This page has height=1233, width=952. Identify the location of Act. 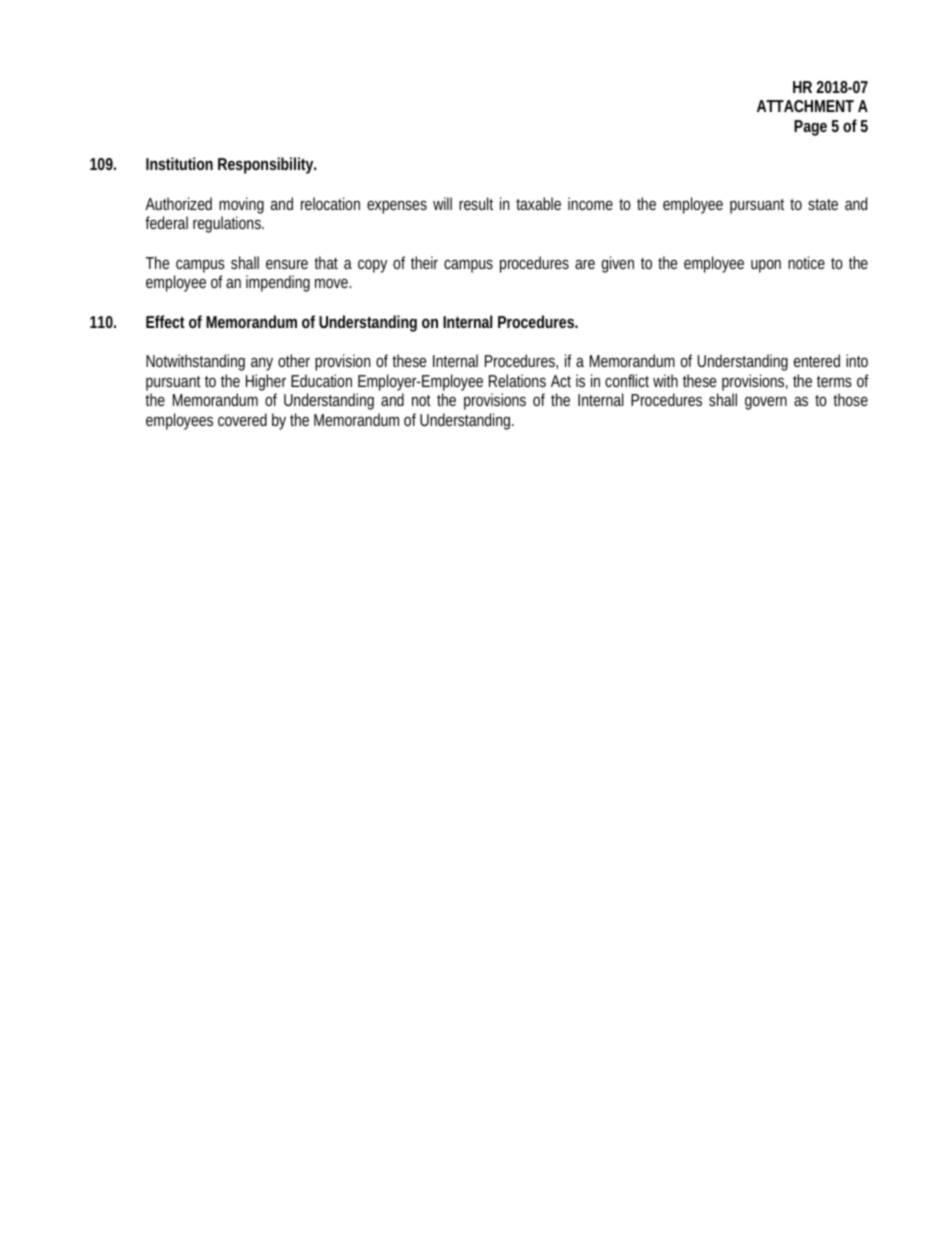
(561, 381).
